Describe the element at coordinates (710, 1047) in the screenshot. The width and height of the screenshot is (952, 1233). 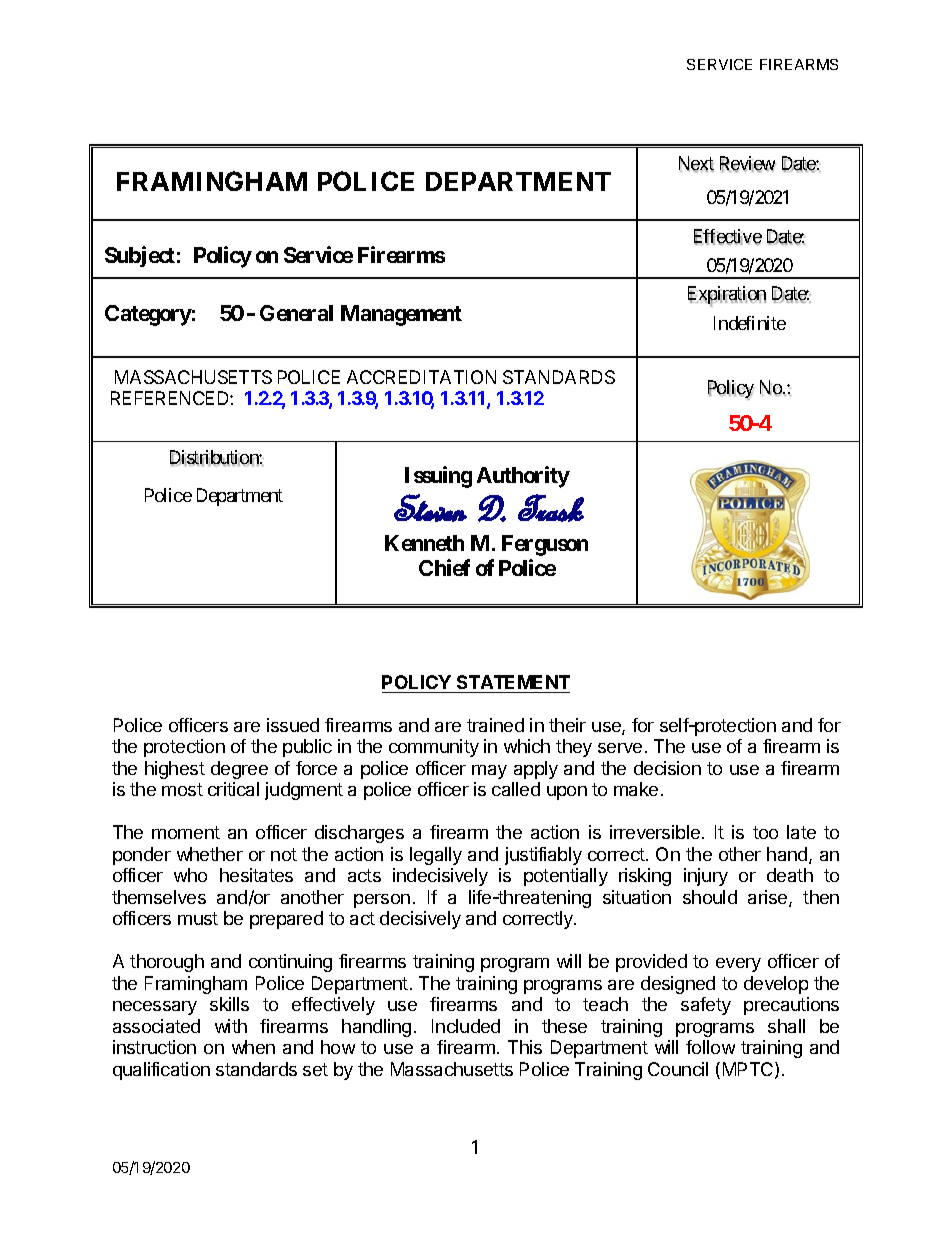
I see `follow` at that location.
